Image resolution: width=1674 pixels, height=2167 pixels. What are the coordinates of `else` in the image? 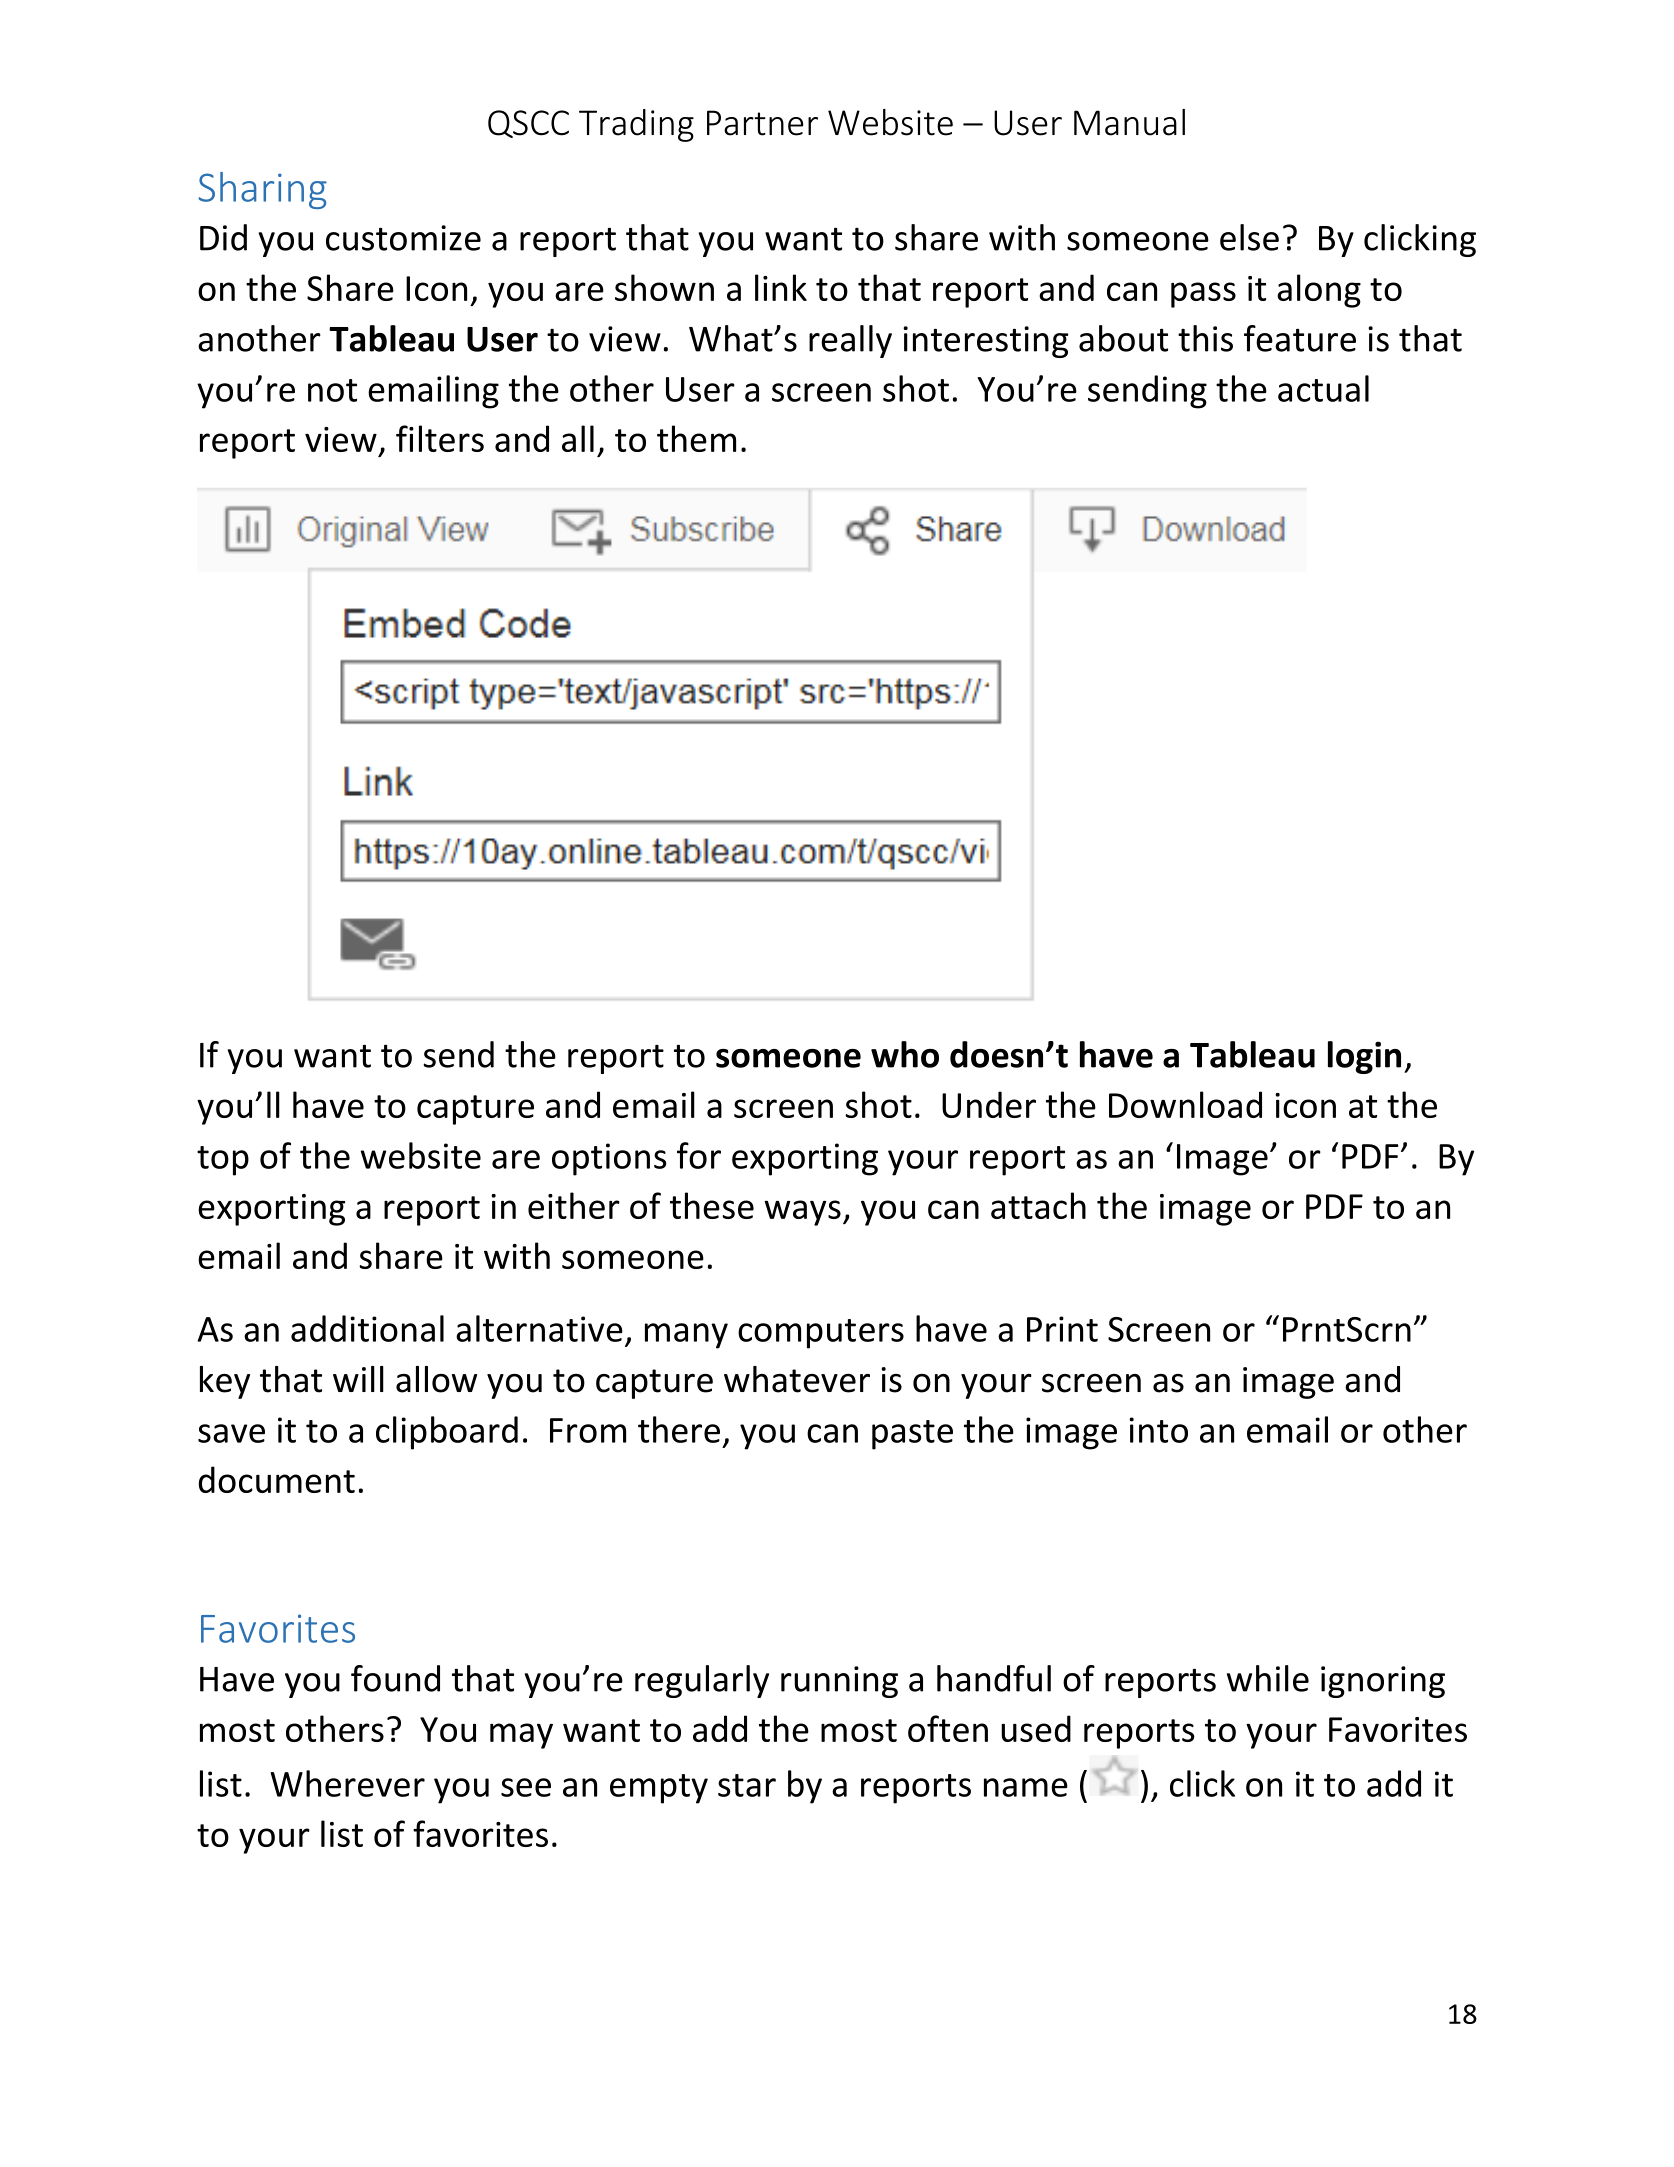 It's located at (1249, 237).
